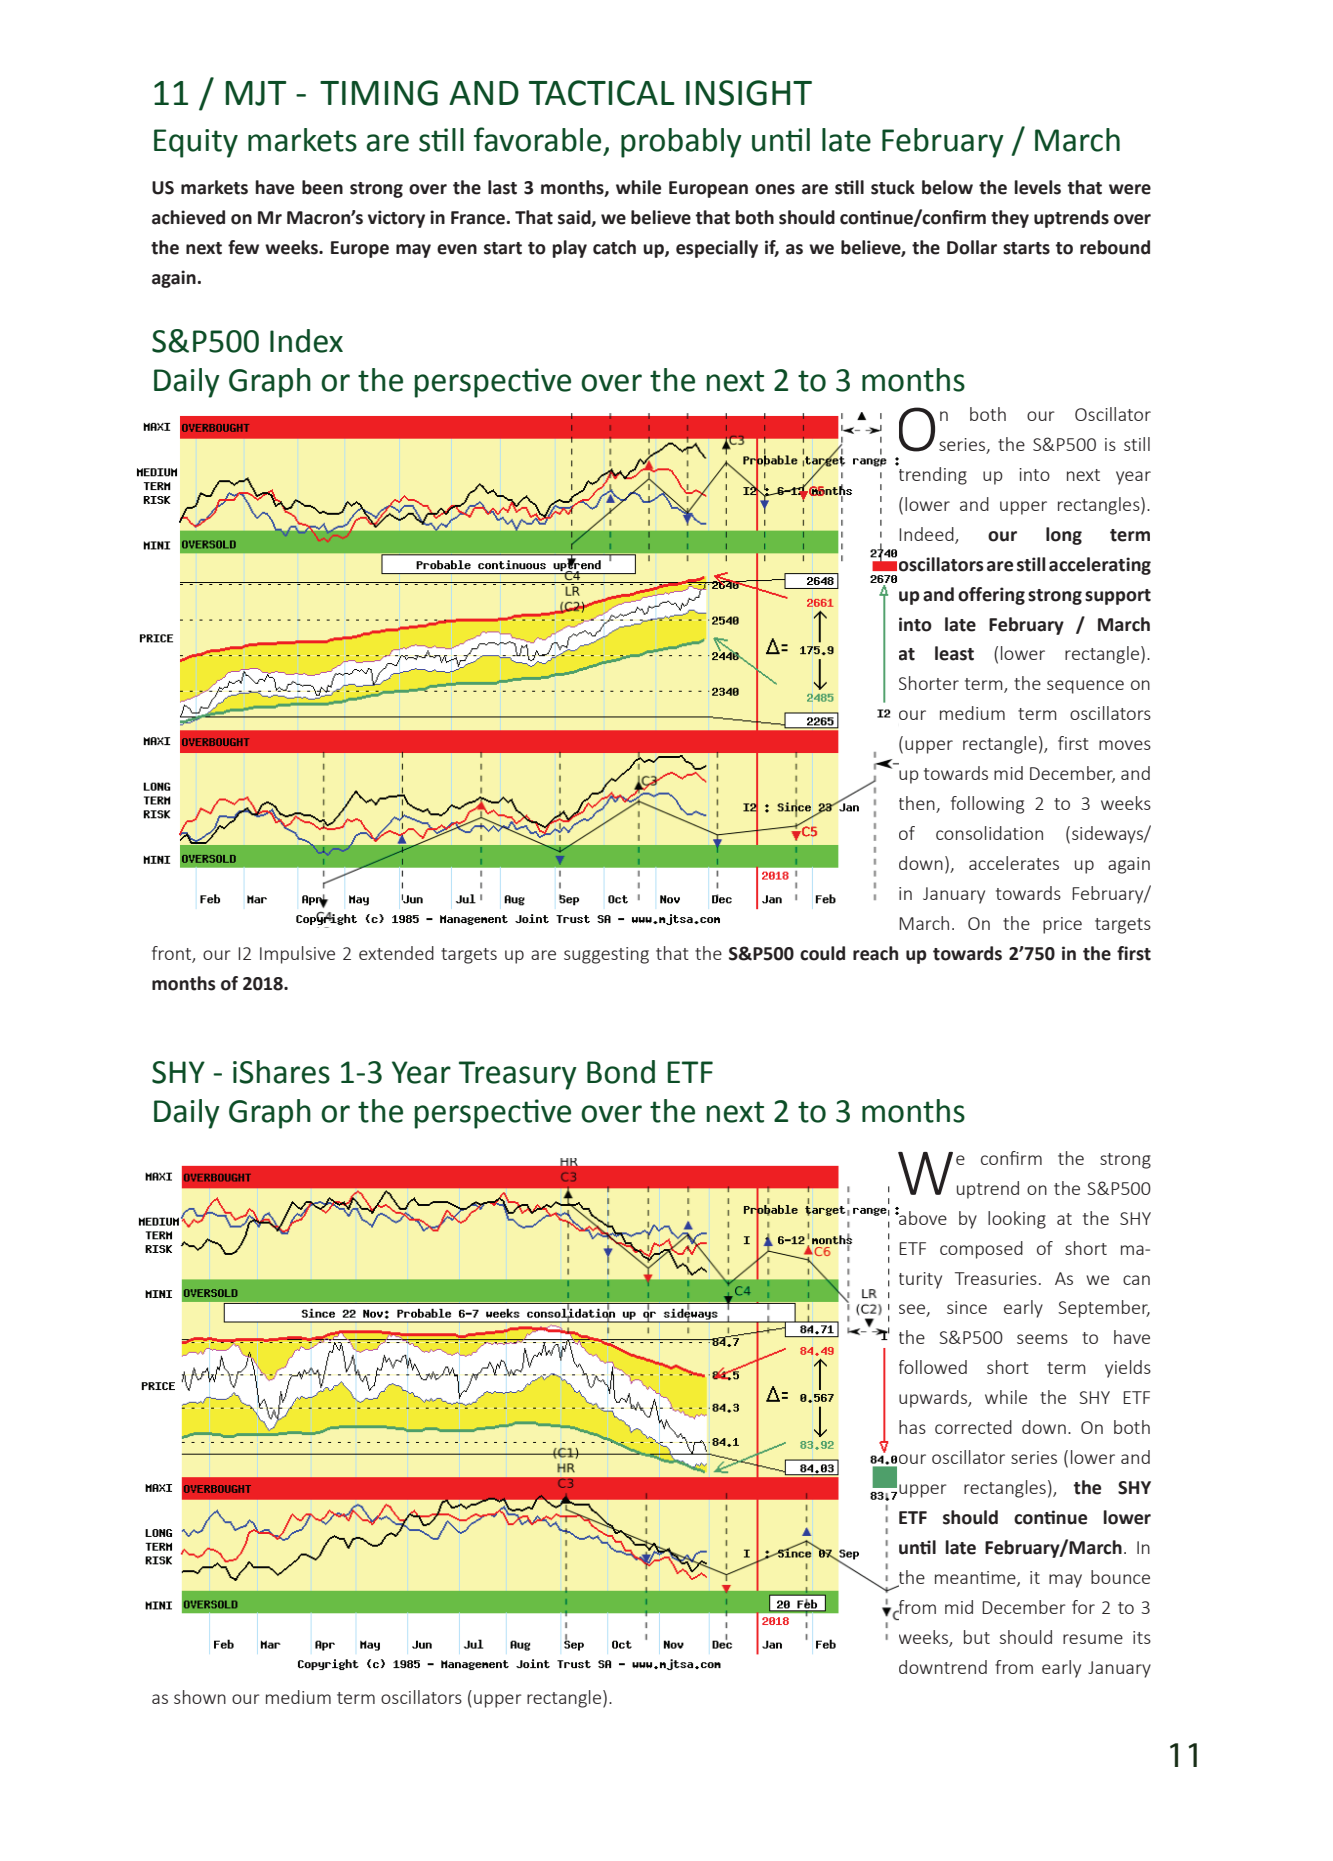 This screenshot has width=1333, height=1861. What do you see at coordinates (606, 955) in the screenshot?
I see `suggesting` at bounding box center [606, 955].
